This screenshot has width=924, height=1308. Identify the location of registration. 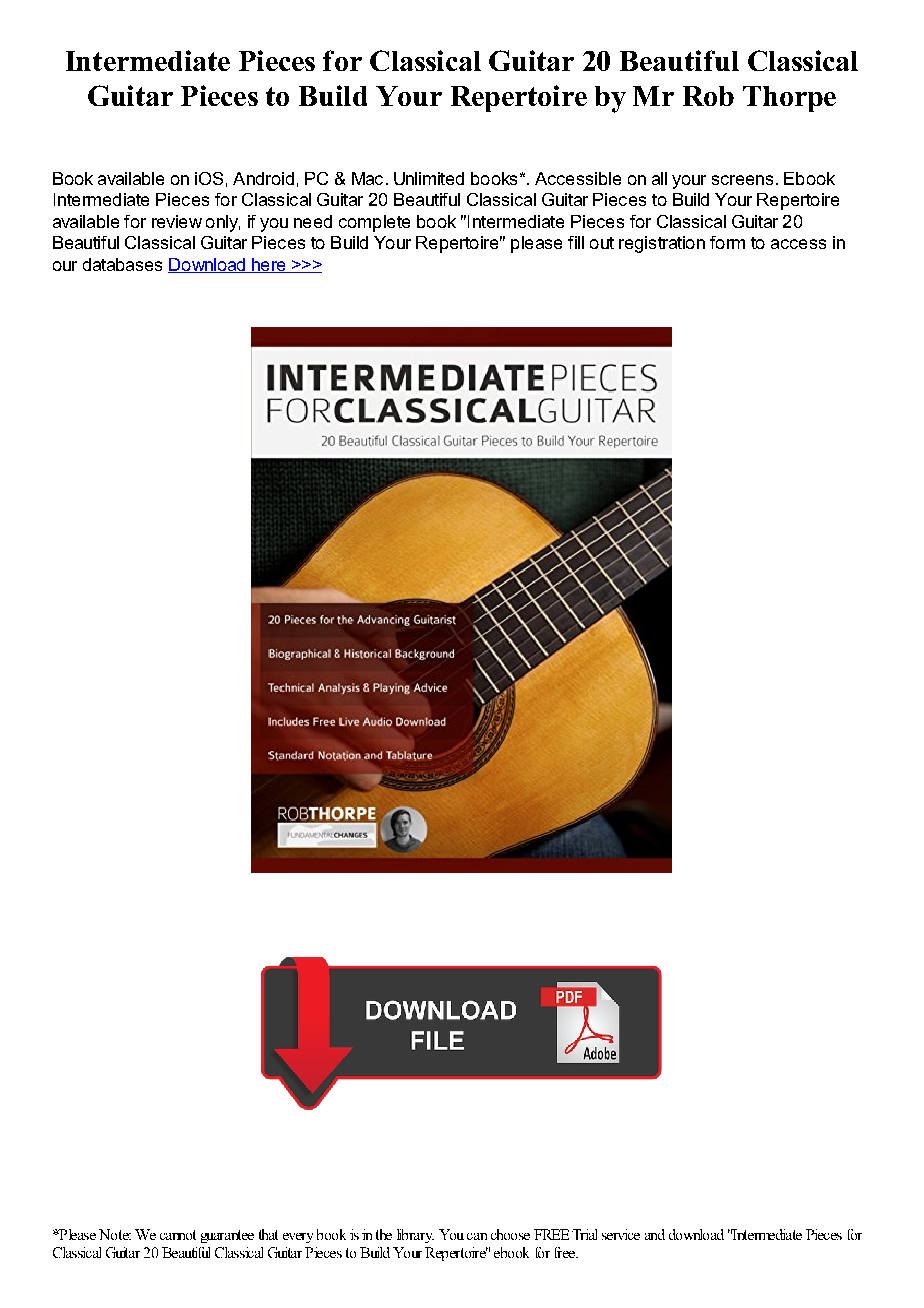
(662, 244).
